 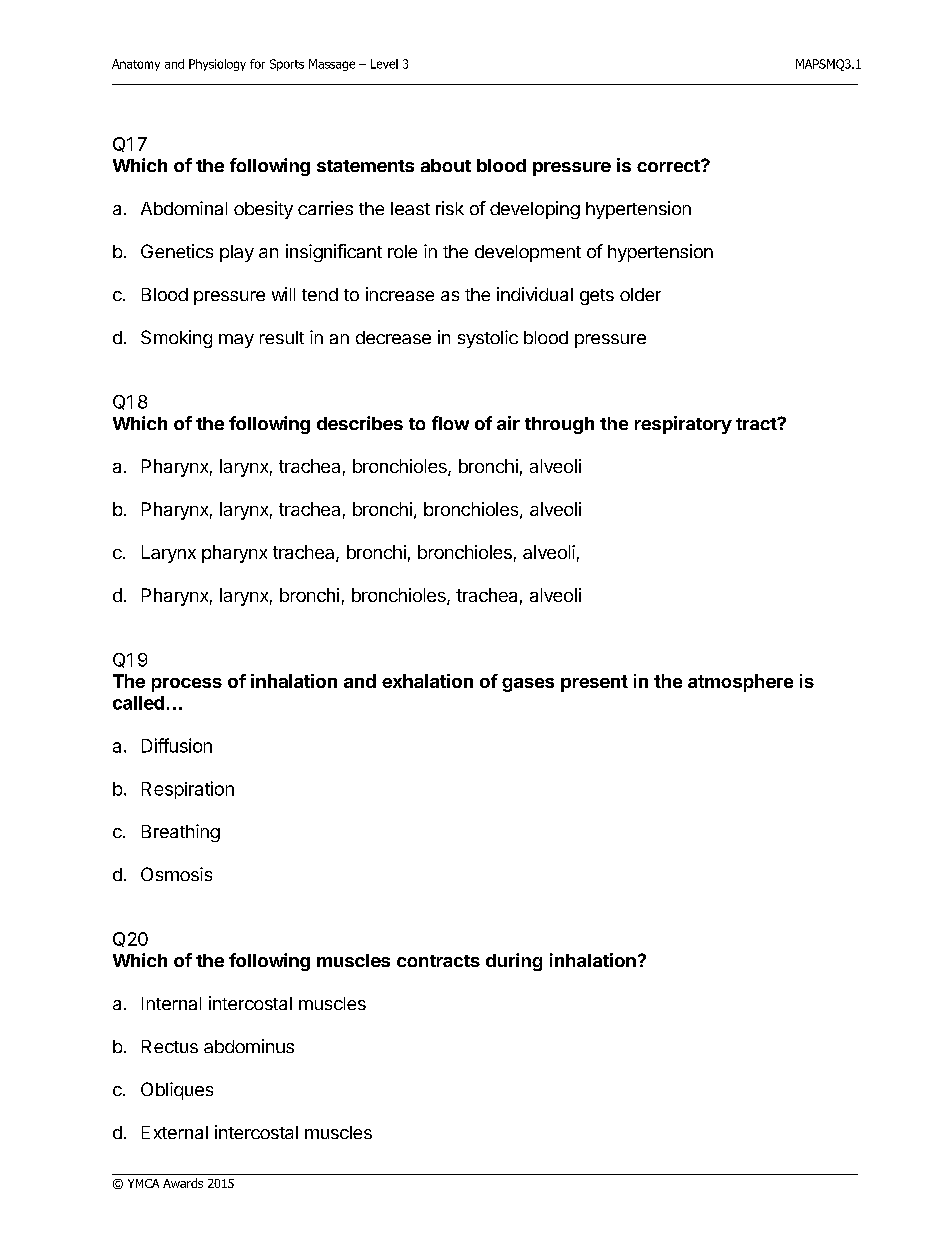 I want to click on Physiology, so click(x=217, y=65).
